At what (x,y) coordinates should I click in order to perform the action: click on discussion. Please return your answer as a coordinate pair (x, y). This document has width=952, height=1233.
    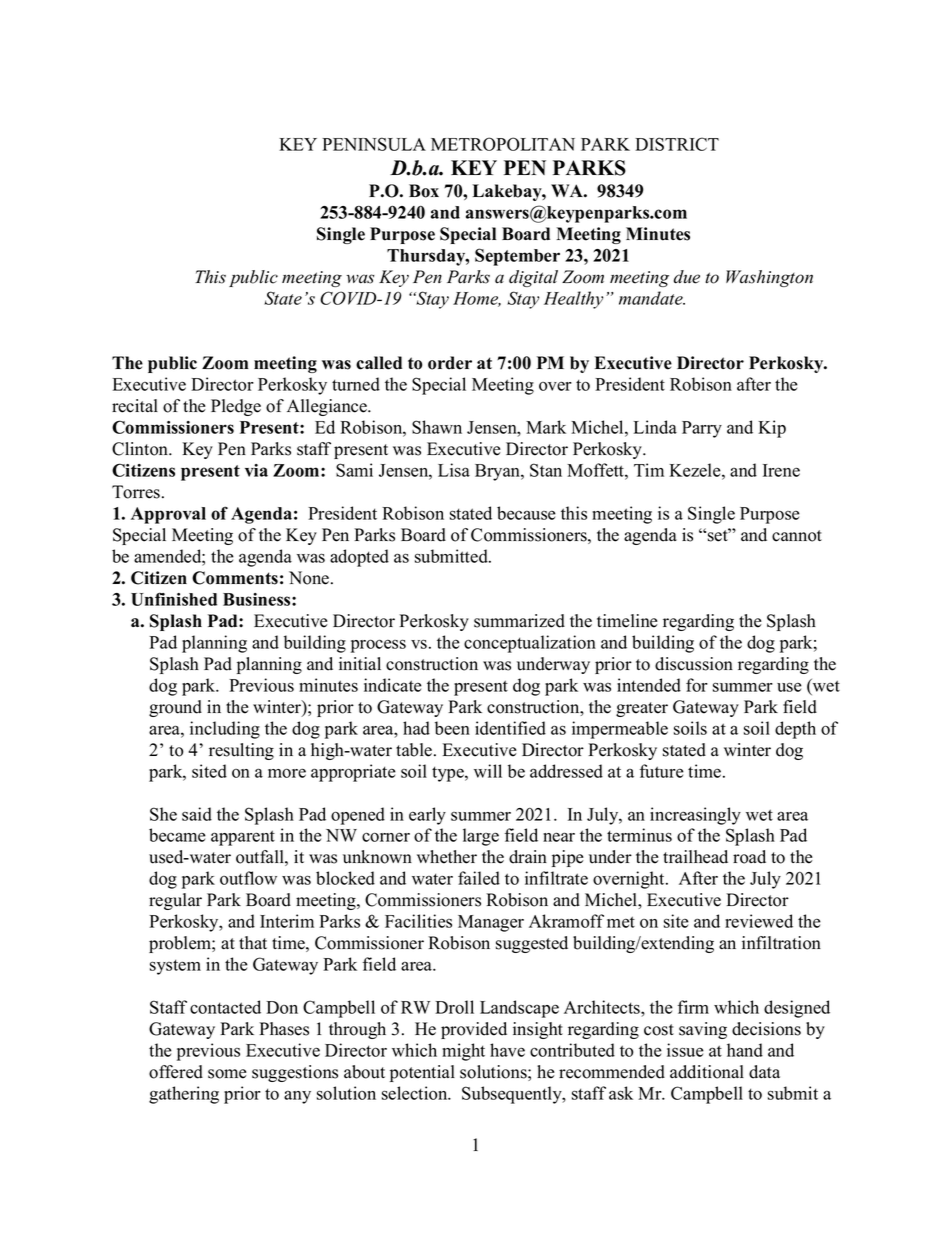
    Looking at the image, I should click on (694, 664).
